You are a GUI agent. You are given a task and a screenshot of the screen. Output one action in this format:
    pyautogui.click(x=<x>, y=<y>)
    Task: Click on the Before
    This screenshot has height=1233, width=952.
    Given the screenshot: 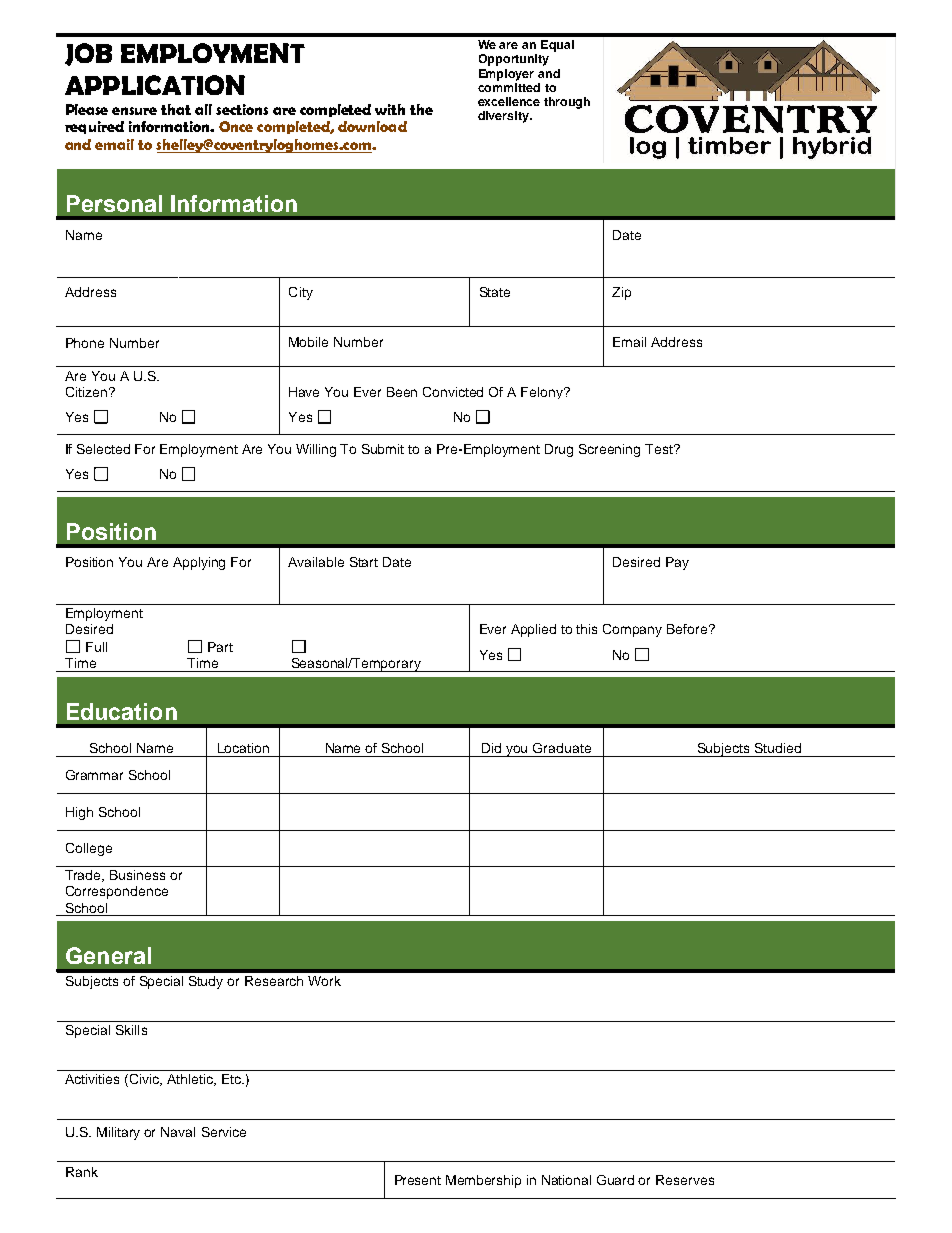 What is the action you would take?
    pyautogui.click(x=688, y=629)
